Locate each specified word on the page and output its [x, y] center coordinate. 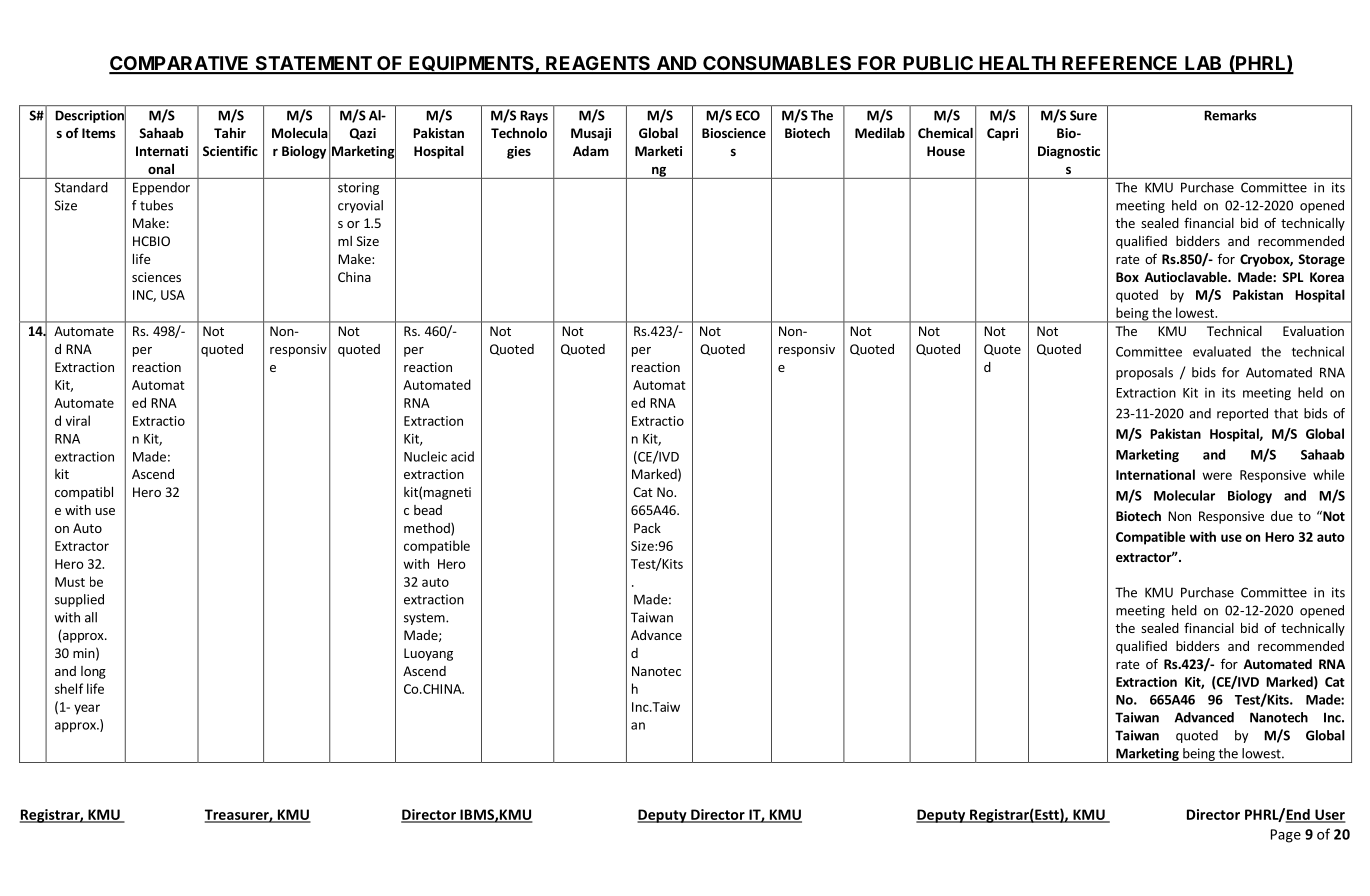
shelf [69, 688]
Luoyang [428, 654]
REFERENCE [1120, 64]
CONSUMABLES [777, 64]
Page [1286, 836]
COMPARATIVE [180, 64]
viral [78, 420]
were [1217, 476]
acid [462, 456]
